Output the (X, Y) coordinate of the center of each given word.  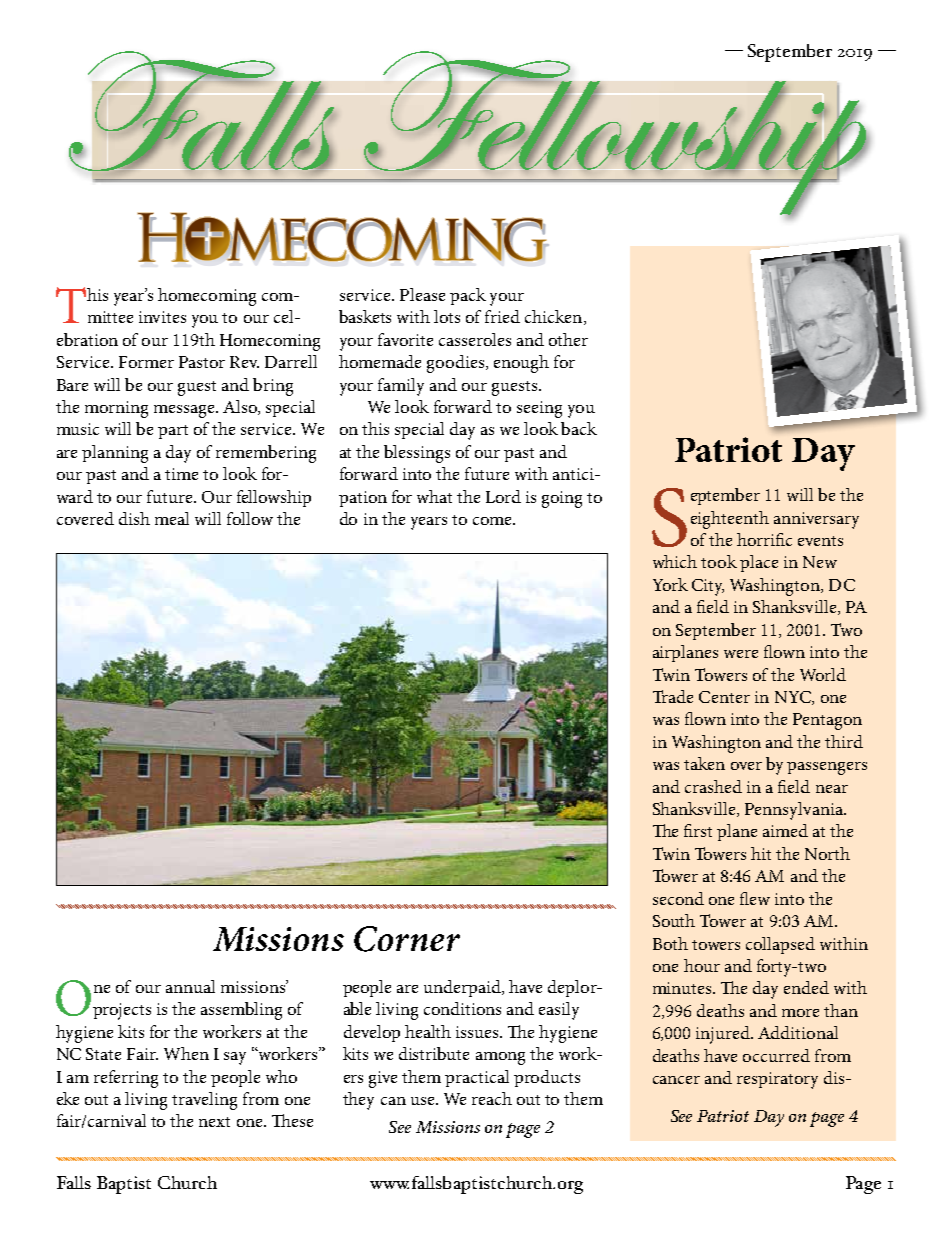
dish (134, 518)
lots (447, 316)
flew (755, 898)
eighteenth (730, 520)
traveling (204, 1101)
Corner (407, 939)
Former (146, 362)
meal (172, 518)
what (434, 496)
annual (190, 986)
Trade (673, 696)
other (568, 339)
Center (724, 697)
